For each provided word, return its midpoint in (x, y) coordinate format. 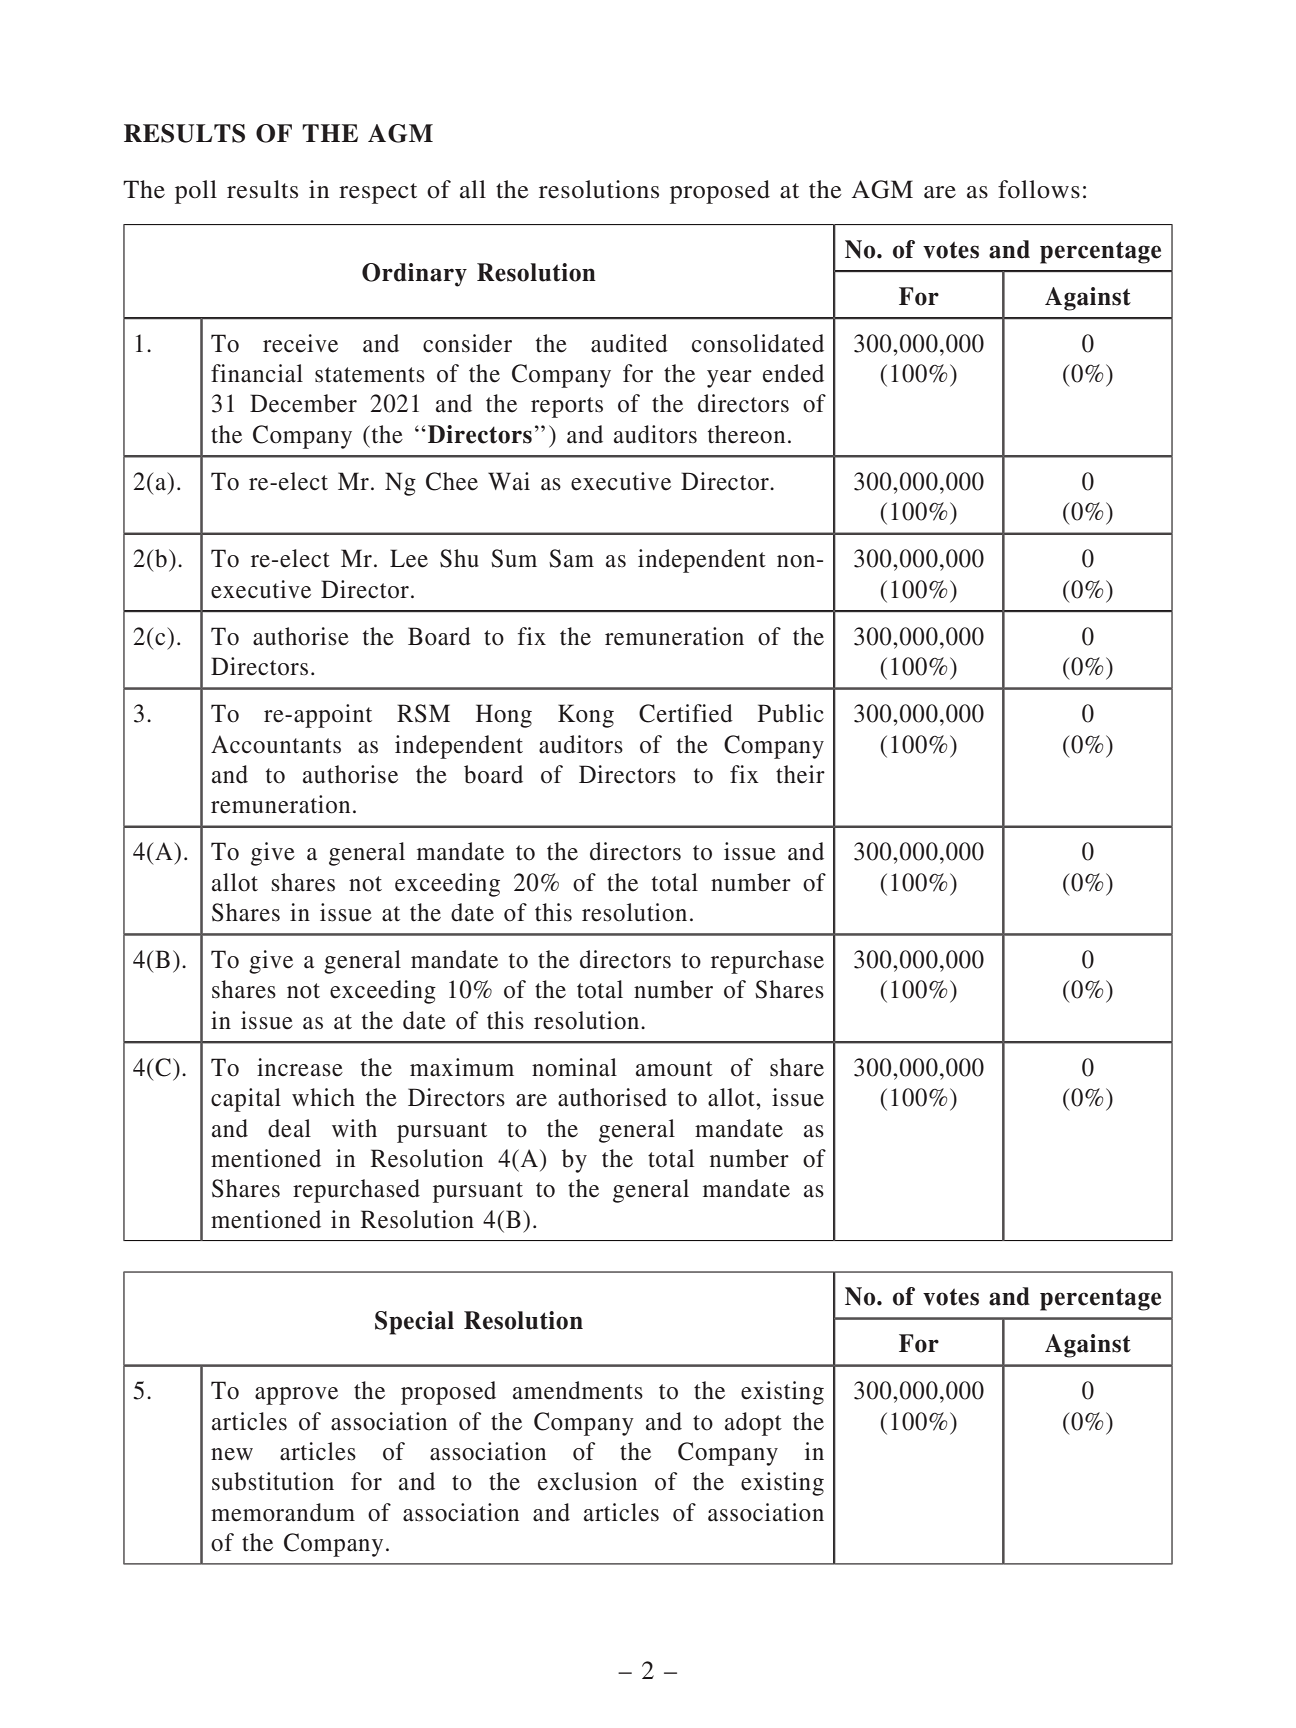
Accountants (276, 744)
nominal (574, 1067)
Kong (586, 716)
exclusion (587, 1481)
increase (300, 1067)
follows (1039, 189)
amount (674, 1069)
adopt (753, 1424)
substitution (273, 1481)
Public (791, 713)
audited (629, 343)
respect (378, 193)
